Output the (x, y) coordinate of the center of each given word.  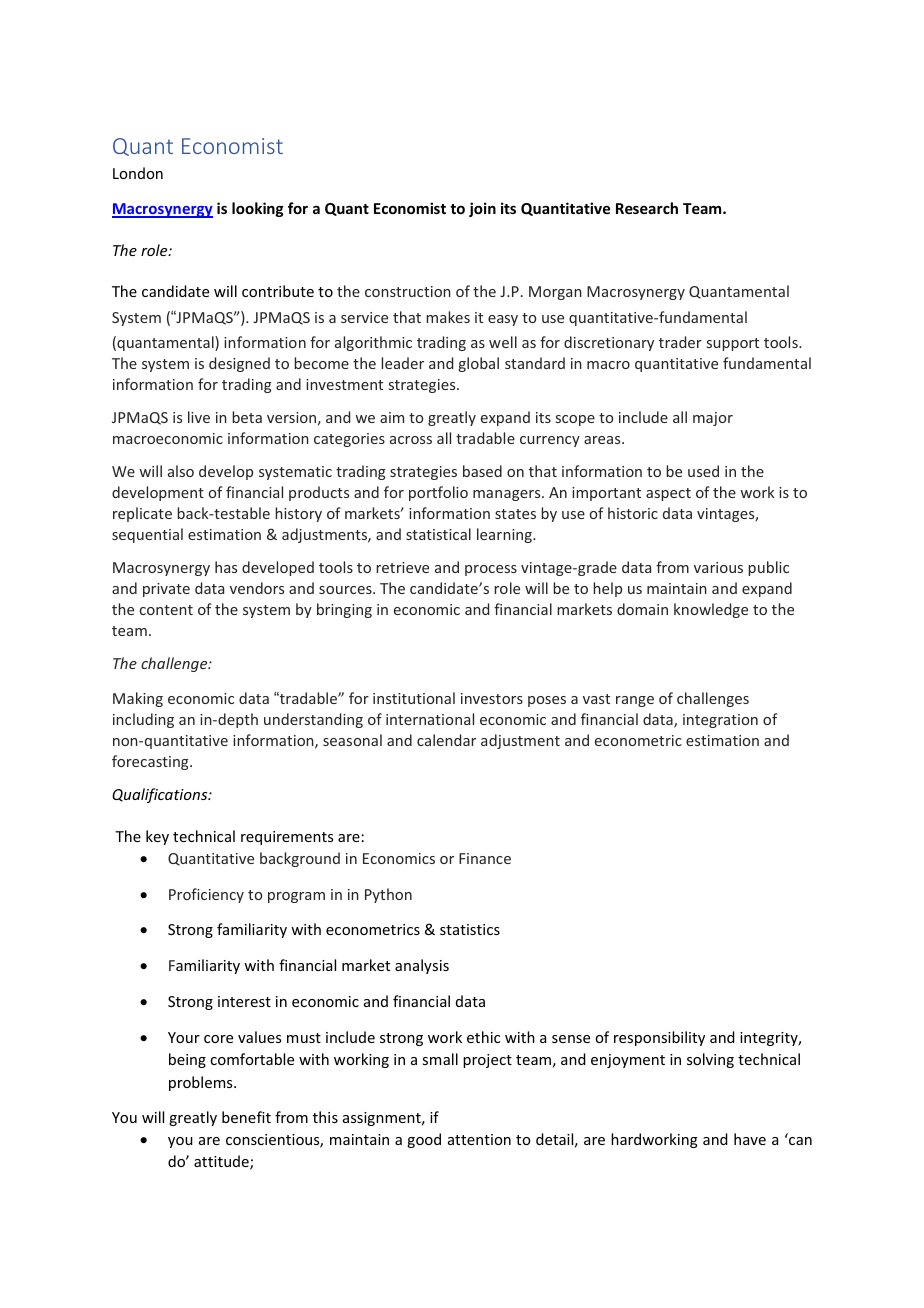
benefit (246, 1117)
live (199, 417)
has (226, 567)
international (430, 719)
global (479, 364)
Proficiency (206, 895)
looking (258, 209)
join (482, 209)
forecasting (151, 762)
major (713, 419)
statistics (470, 929)
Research (647, 208)
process (491, 570)
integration (720, 721)
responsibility (659, 1038)
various (718, 567)
